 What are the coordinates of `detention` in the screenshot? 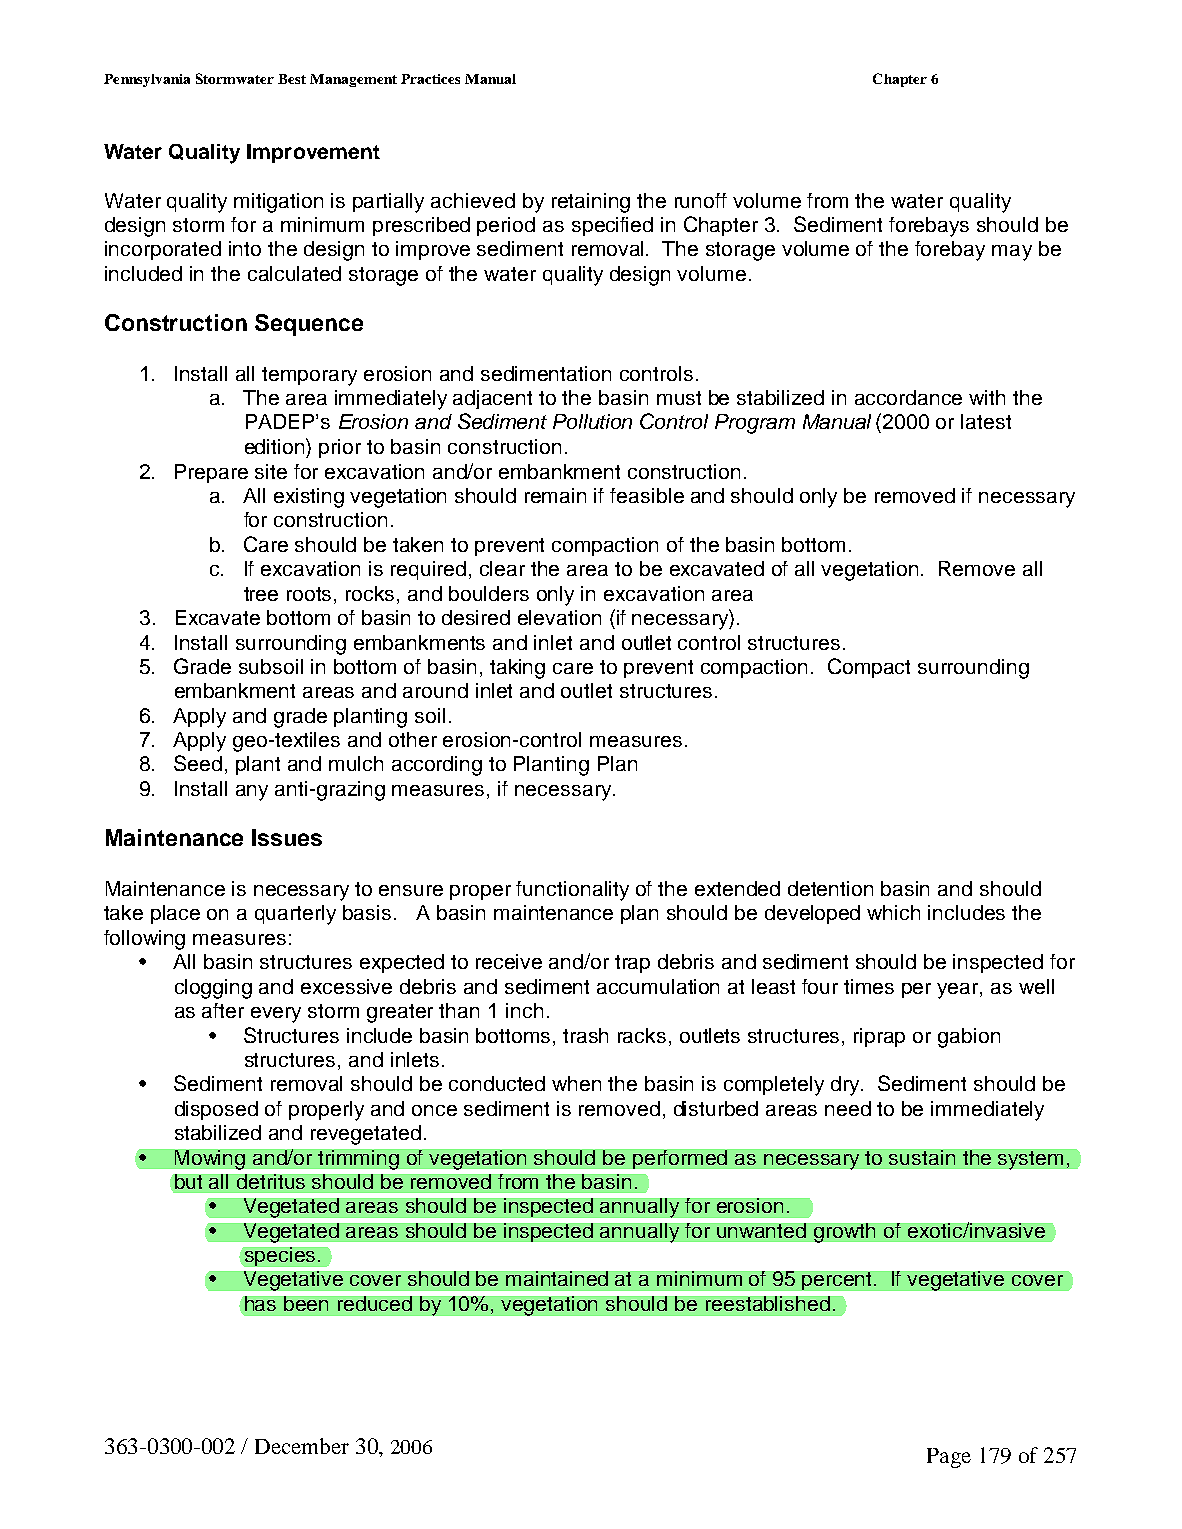 It's located at (830, 888).
